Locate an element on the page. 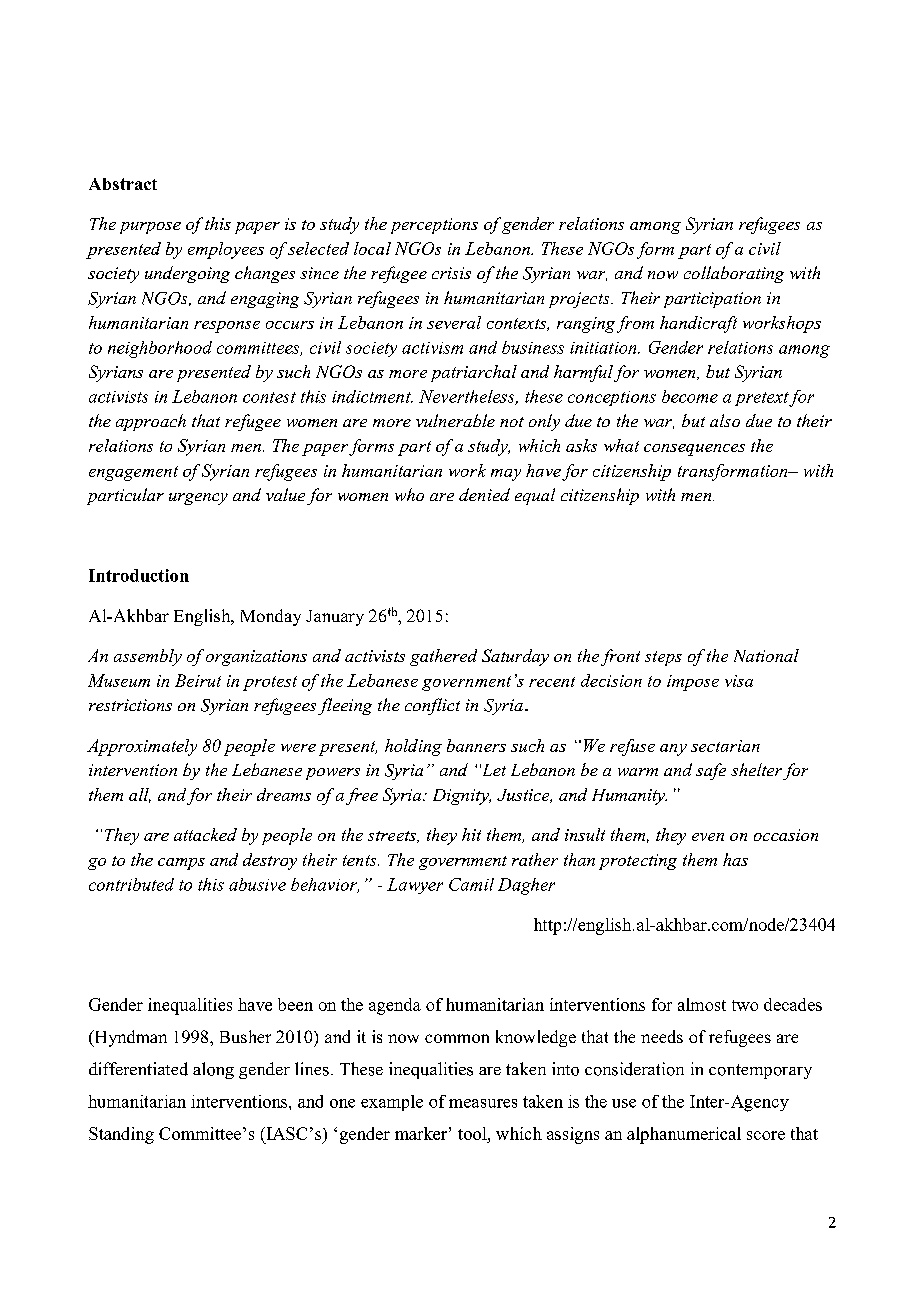  Dignity is located at coordinates (462, 797).
